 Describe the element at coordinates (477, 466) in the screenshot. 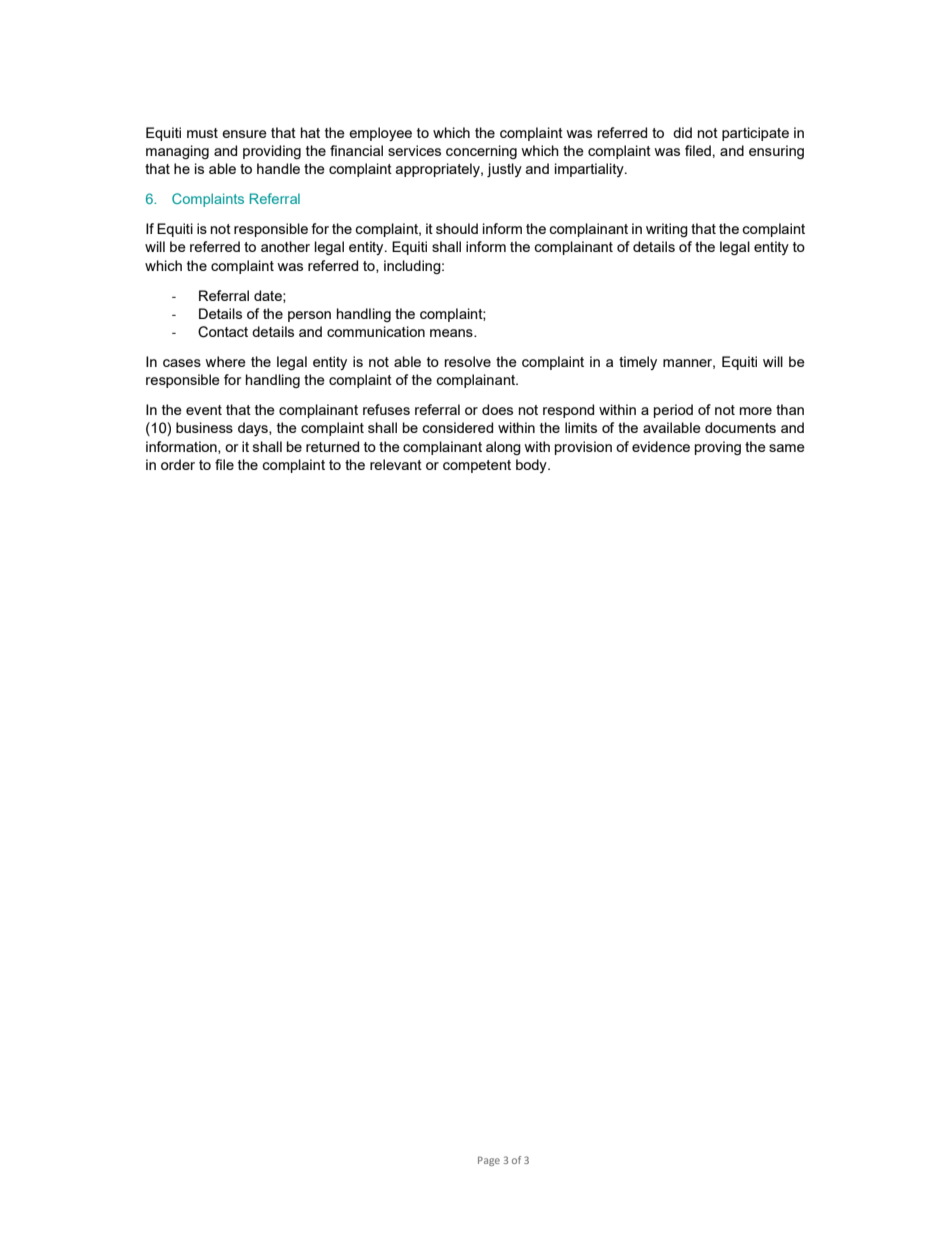

I see `competent` at that location.
